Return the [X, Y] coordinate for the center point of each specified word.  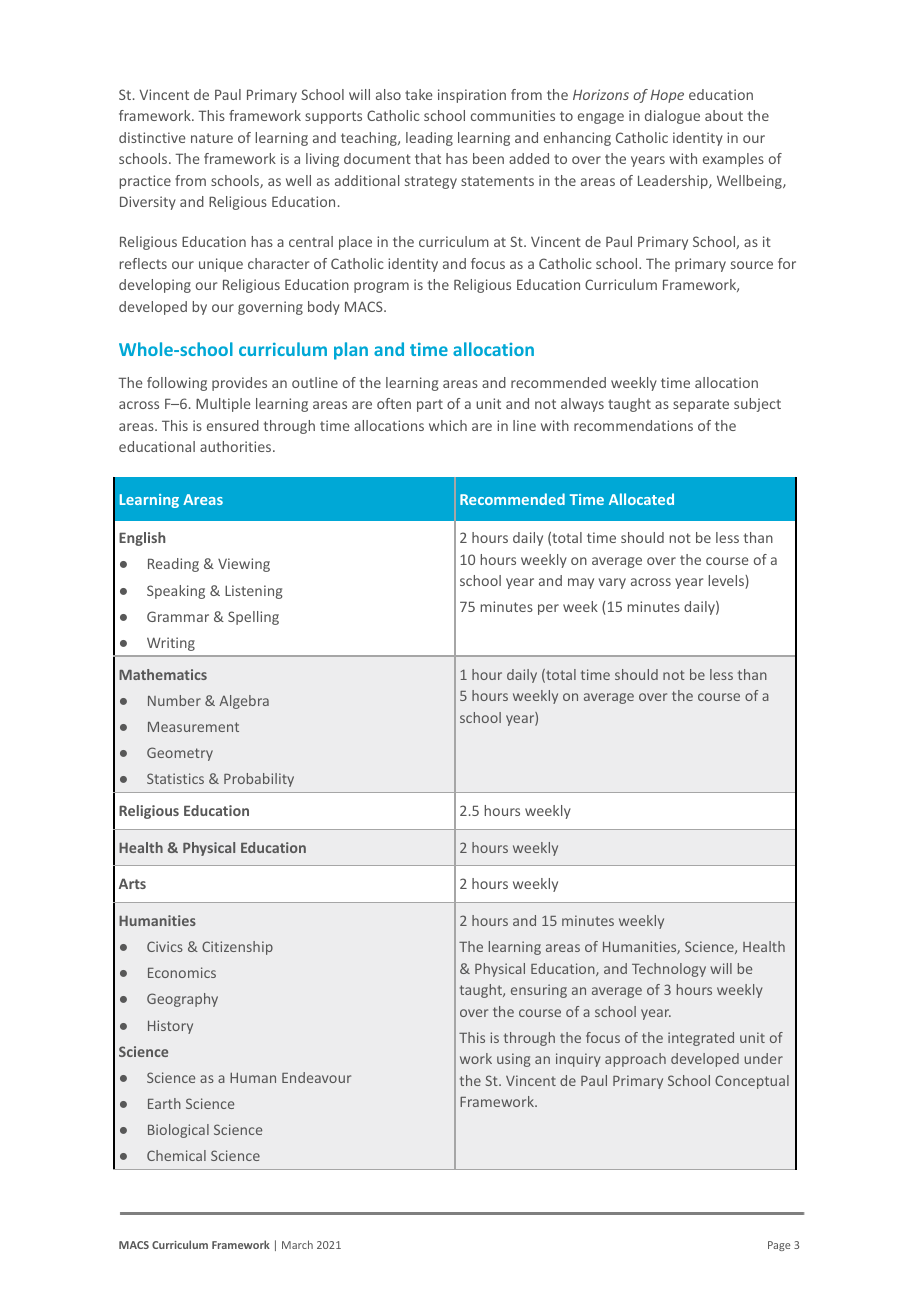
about [724, 115]
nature [212, 138]
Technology [669, 970]
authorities [237, 446]
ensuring [539, 991]
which [448, 425]
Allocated [641, 499]
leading [429, 139]
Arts [132, 883]
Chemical [176, 1155]
